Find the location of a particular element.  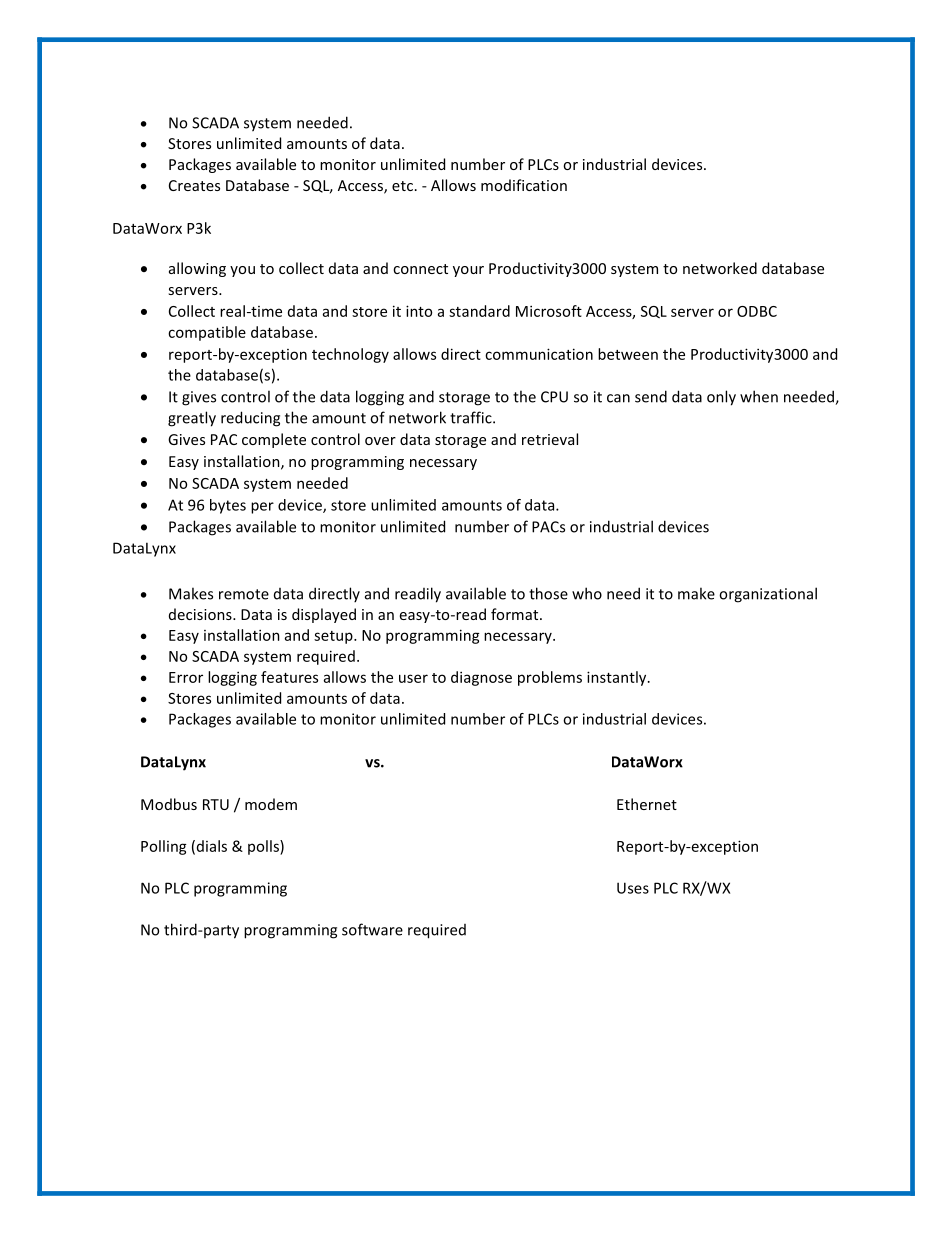

modification is located at coordinates (524, 185).
